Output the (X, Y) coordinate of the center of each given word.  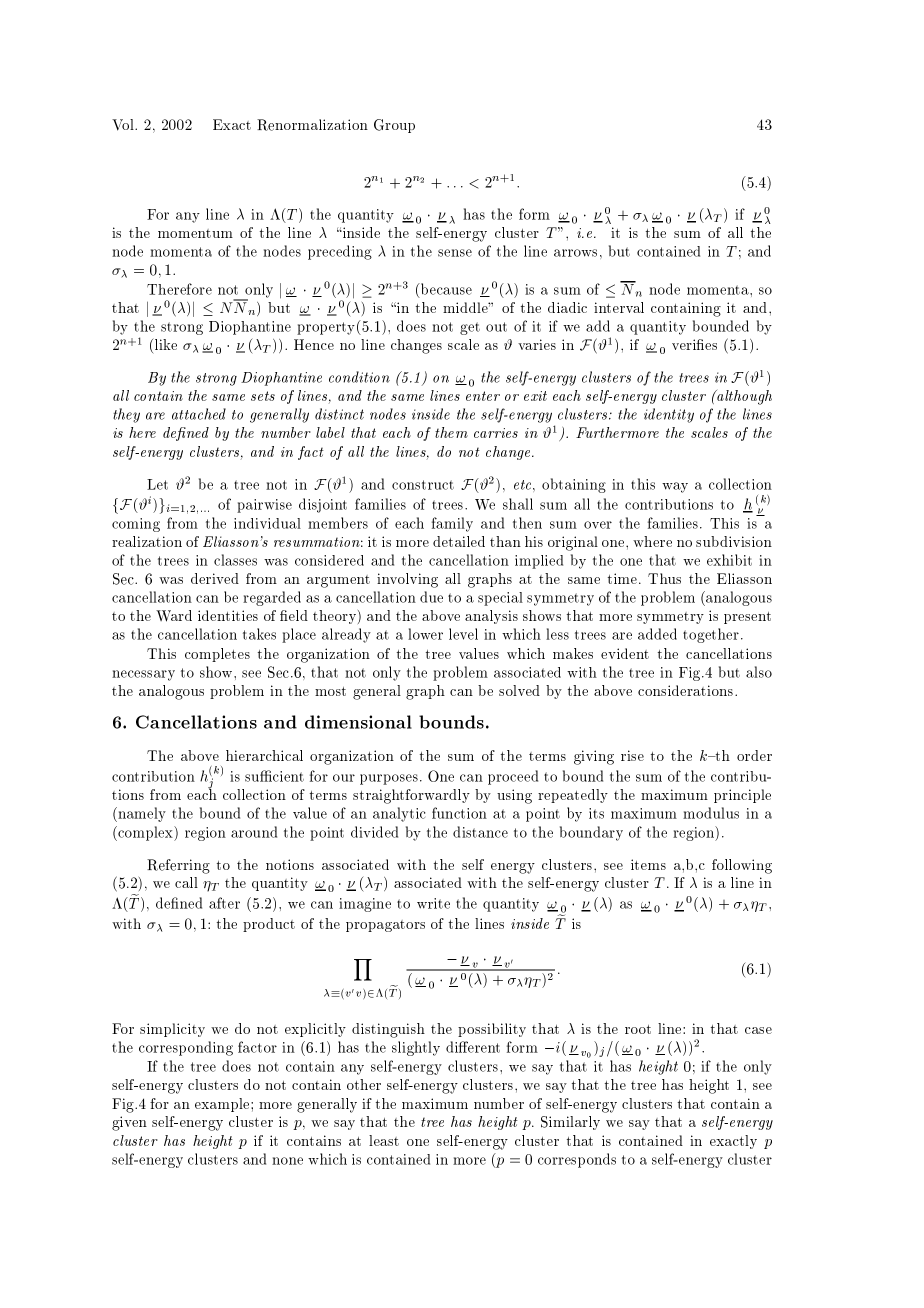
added (657, 634)
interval (619, 307)
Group (394, 126)
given (129, 1123)
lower (425, 634)
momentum (195, 233)
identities (228, 615)
